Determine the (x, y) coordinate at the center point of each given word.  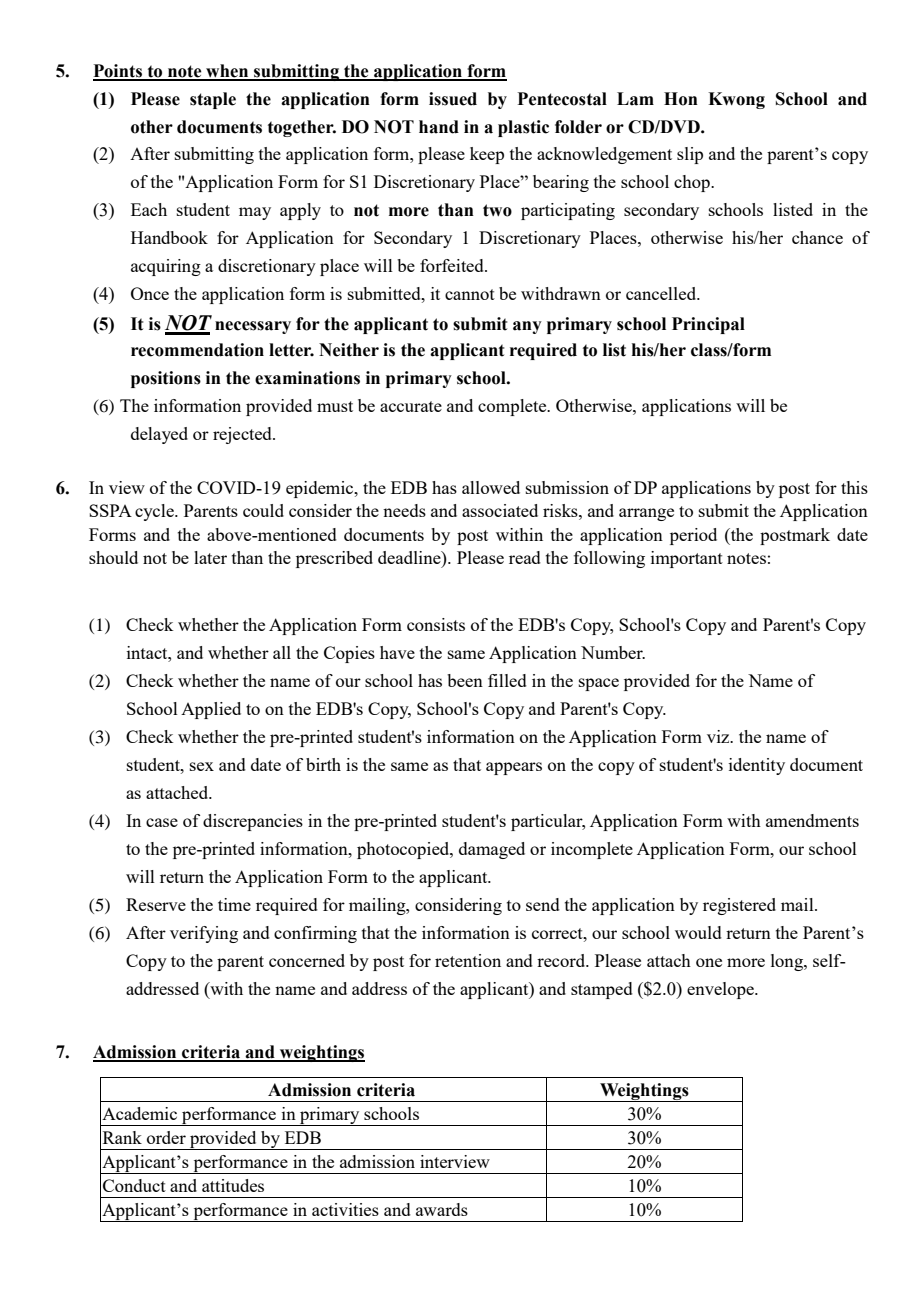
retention (468, 960)
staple (213, 100)
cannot (470, 294)
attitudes (233, 1185)
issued (453, 99)
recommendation (197, 350)
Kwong (736, 100)
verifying (204, 934)
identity (757, 766)
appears (514, 768)
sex (202, 766)
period (693, 536)
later (210, 557)
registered (739, 906)
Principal (708, 325)
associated (500, 510)
